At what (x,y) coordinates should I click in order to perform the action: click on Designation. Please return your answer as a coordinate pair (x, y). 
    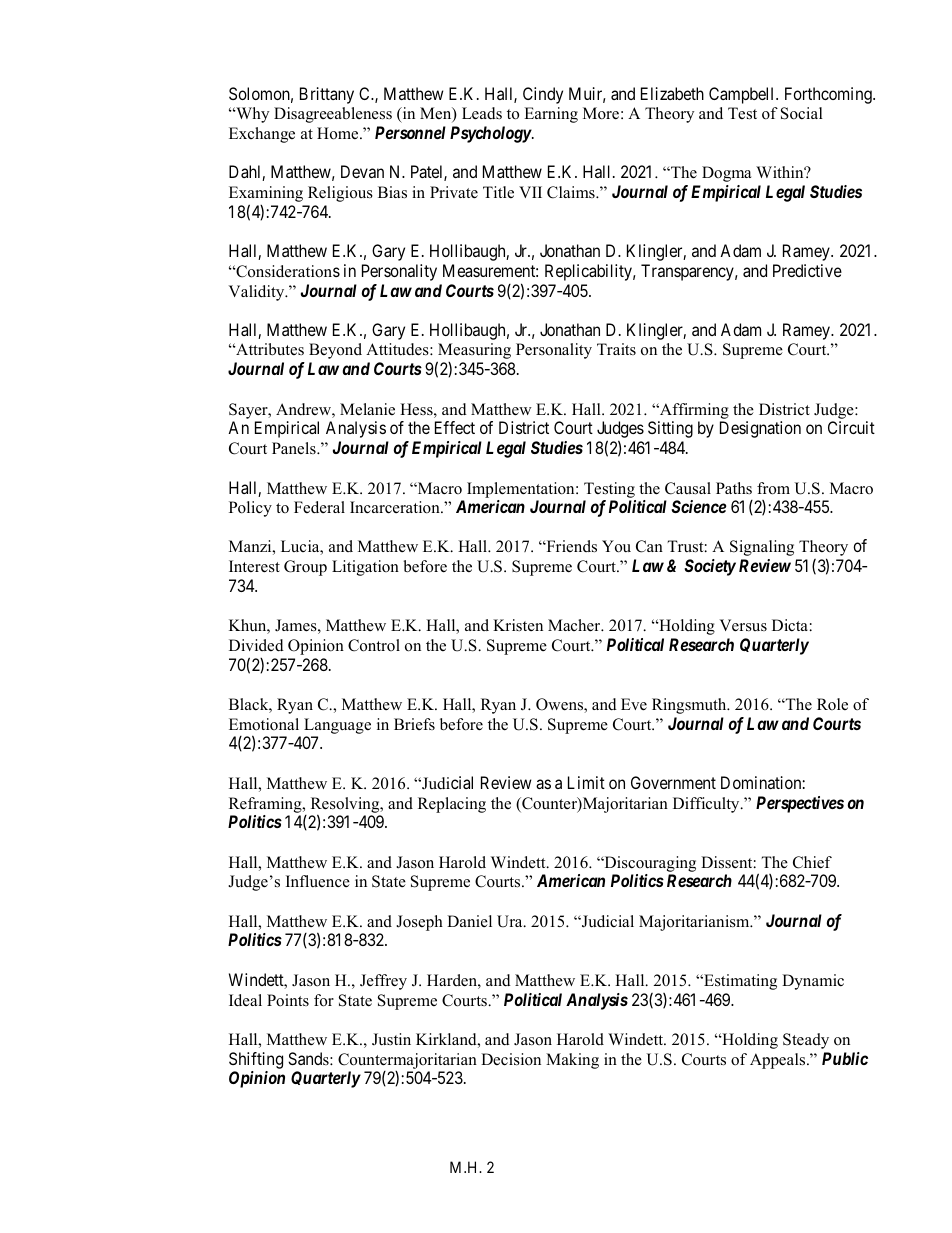
    Looking at the image, I should click on (760, 429).
